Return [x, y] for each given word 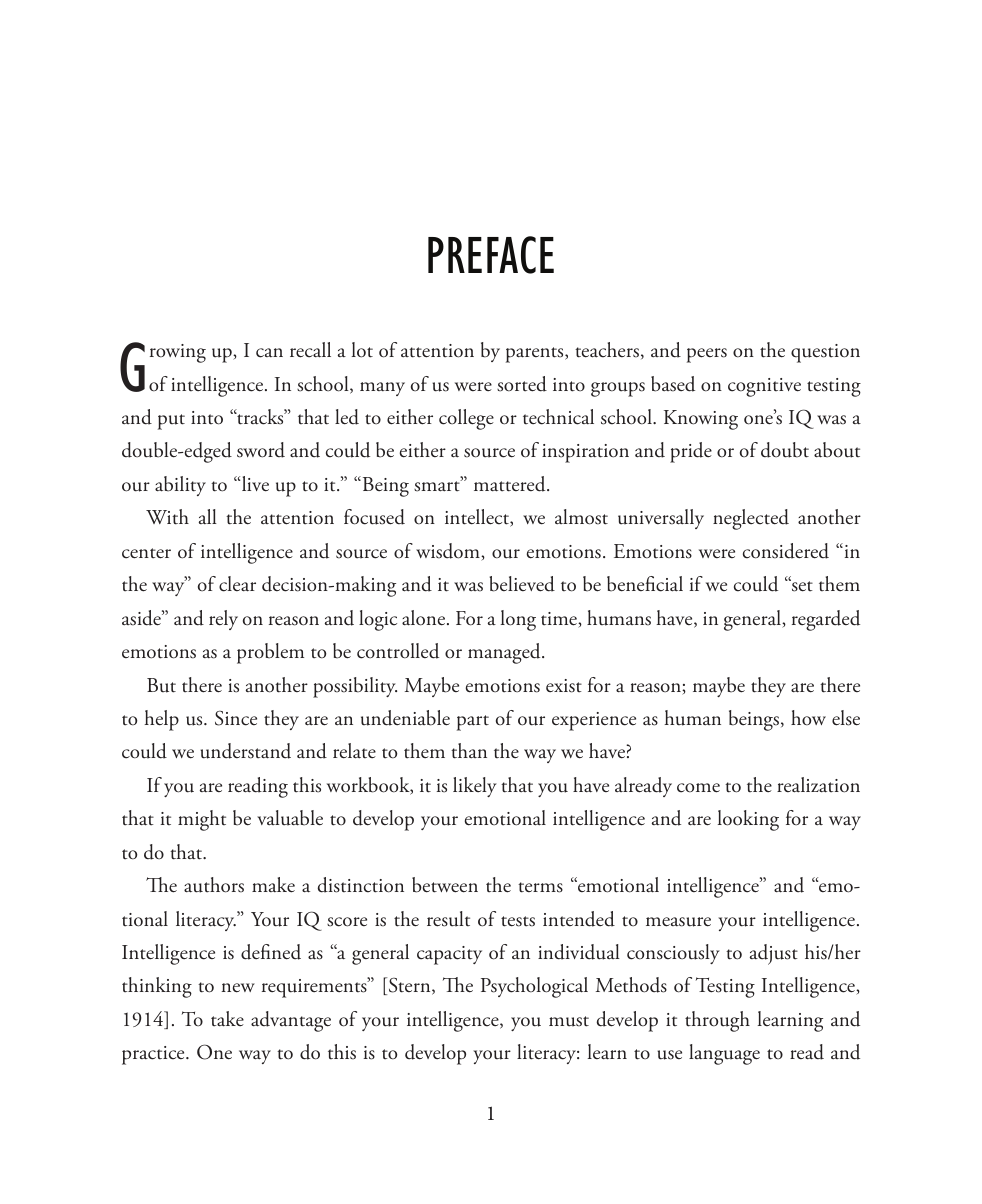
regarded [826, 620]
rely [223, 620]
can [269, 353]
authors [214, 885]
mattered [511, 484]
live [254, 484]
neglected [751, 519]
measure [678, 922]
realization [818, 785]
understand [245, 751]
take [227, 1019]
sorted [522, 384]
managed [505, 653]
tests [518, 921]
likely [475, 787]
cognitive [764, 387]
